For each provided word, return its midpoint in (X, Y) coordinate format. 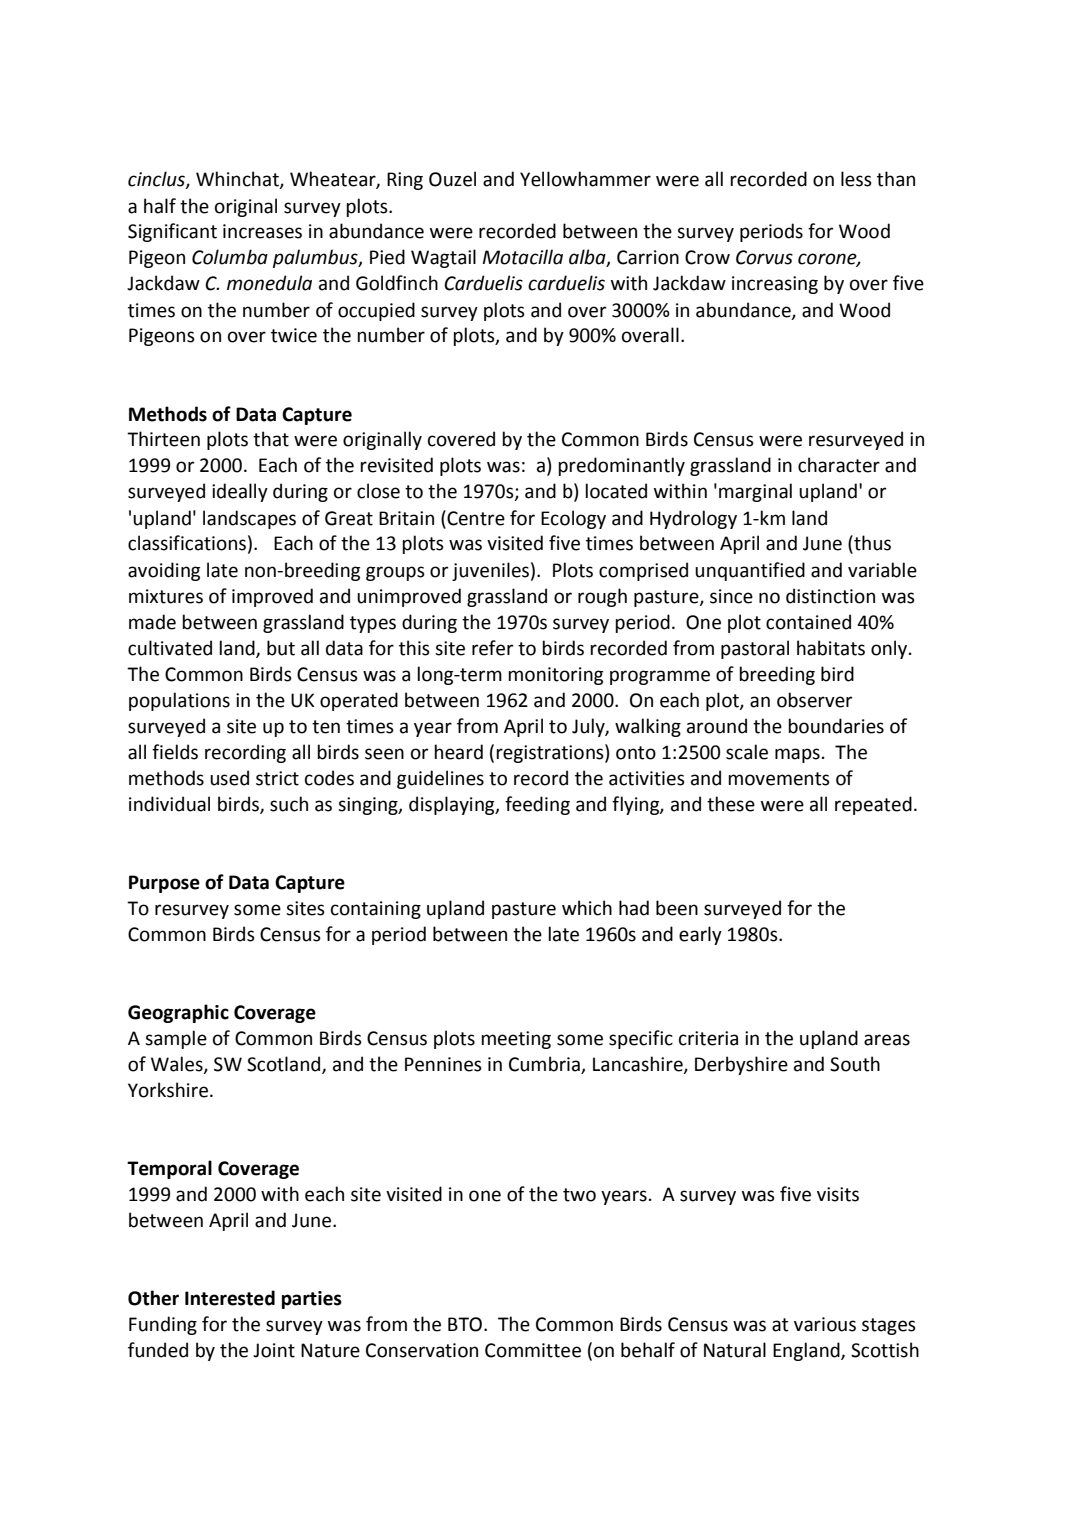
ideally (240, 492)
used (229, 778)
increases (262, 231)
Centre (475, 518)
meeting (516, 1040)
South (855, 1064)
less (856, 179)
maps (797, 755)
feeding (537, 805)
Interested (230, 1298)
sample (176, 1039)
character (839, 465)
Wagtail (443, 258)
